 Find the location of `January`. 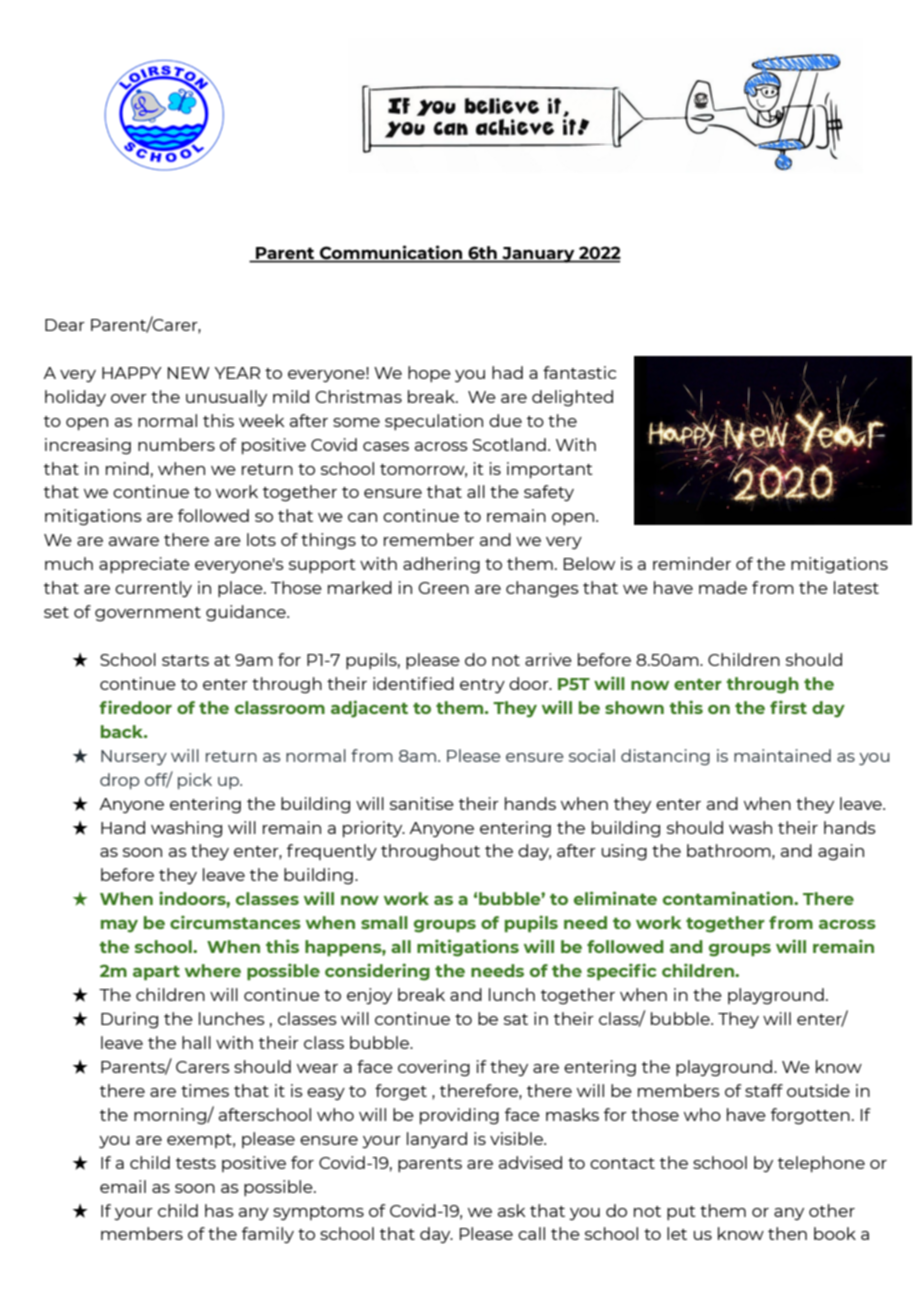

January is located at coordinates (538, 255).
